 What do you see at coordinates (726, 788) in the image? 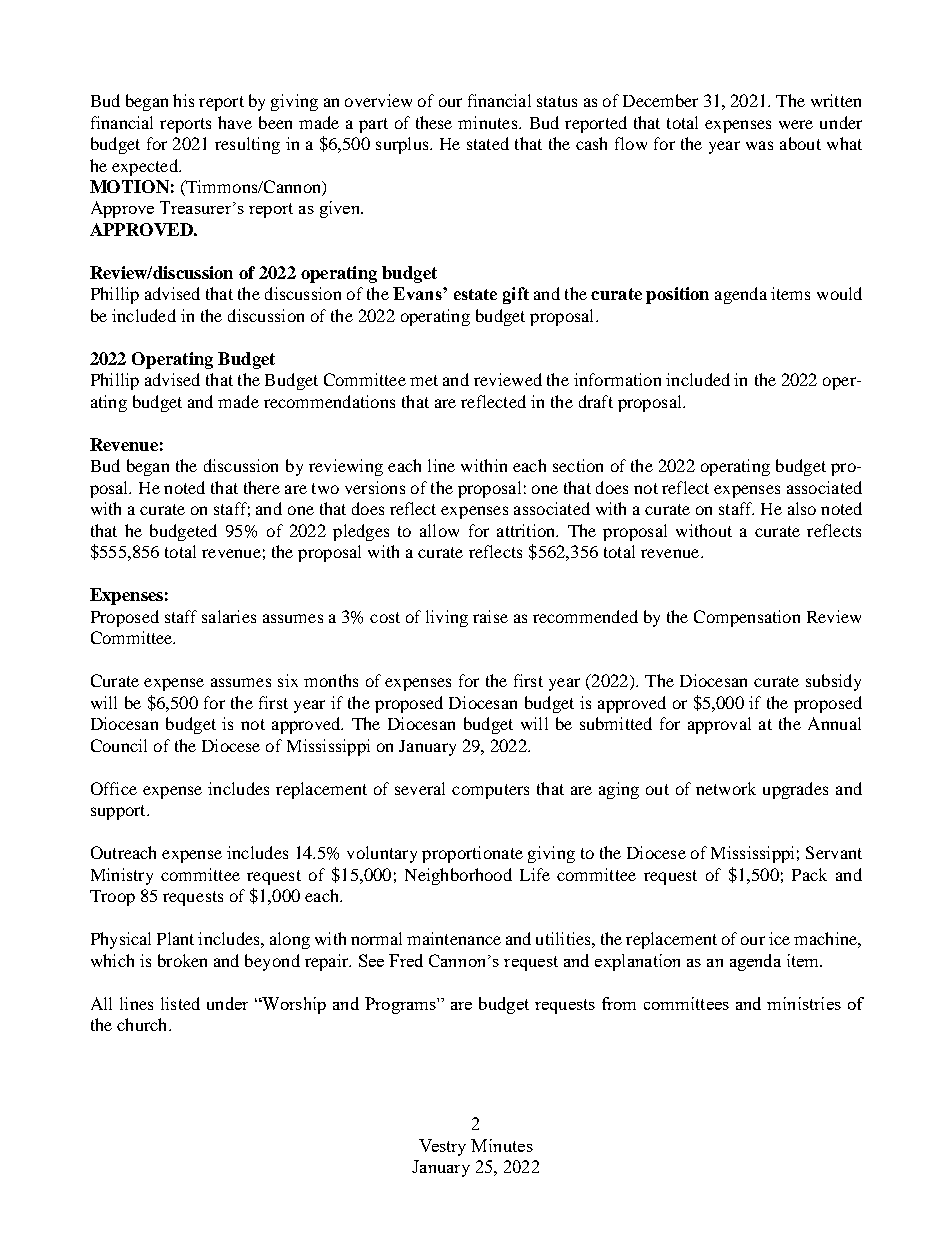
I see `network` at bounding box center [726, 788].
